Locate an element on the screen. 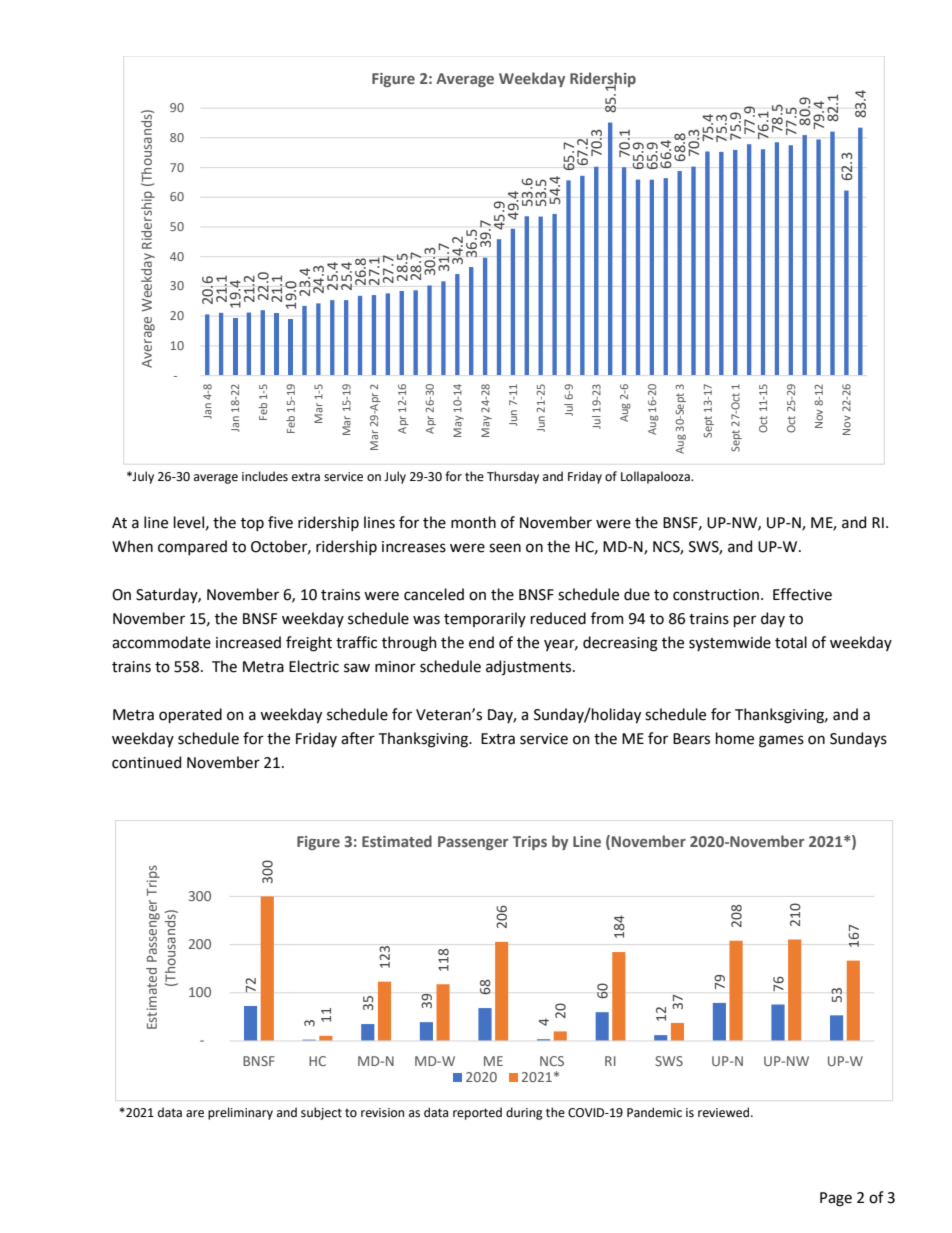 The height and width of the screenshot is (1233, 952). reviewed is located at coordinates (725, 1112).
